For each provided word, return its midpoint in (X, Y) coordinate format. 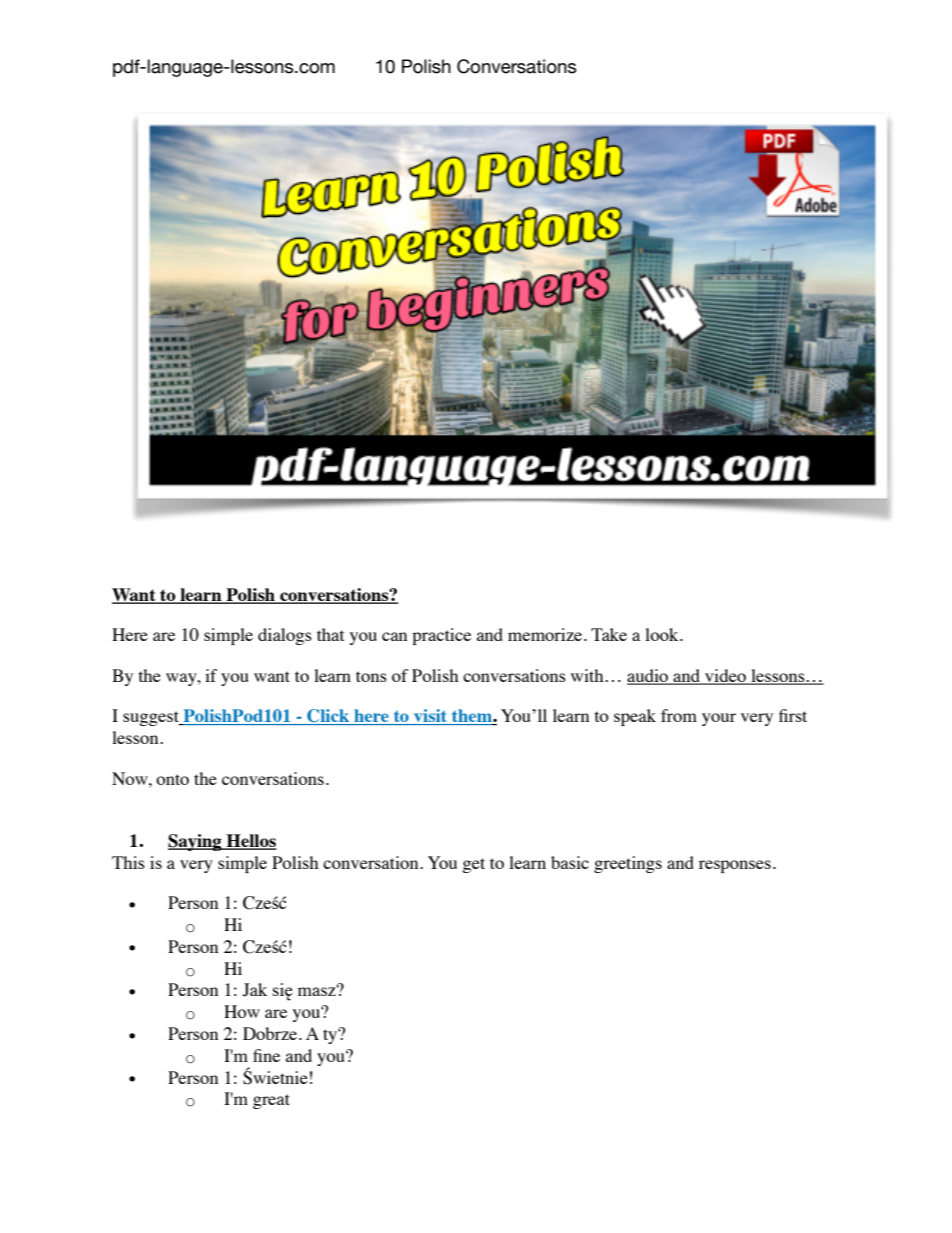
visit (430, 717)
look (663, 634)
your (719, 719)
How (242, 1011)
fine (266, 1055)
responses (735, 866)
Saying (196, 842)
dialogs (285, 636)
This (128, 862)
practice (441, 636)
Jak (255, 990)
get (473, 865)
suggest (152, 718)
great (271, 1101)
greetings (628, 864)
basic (570, 862)
